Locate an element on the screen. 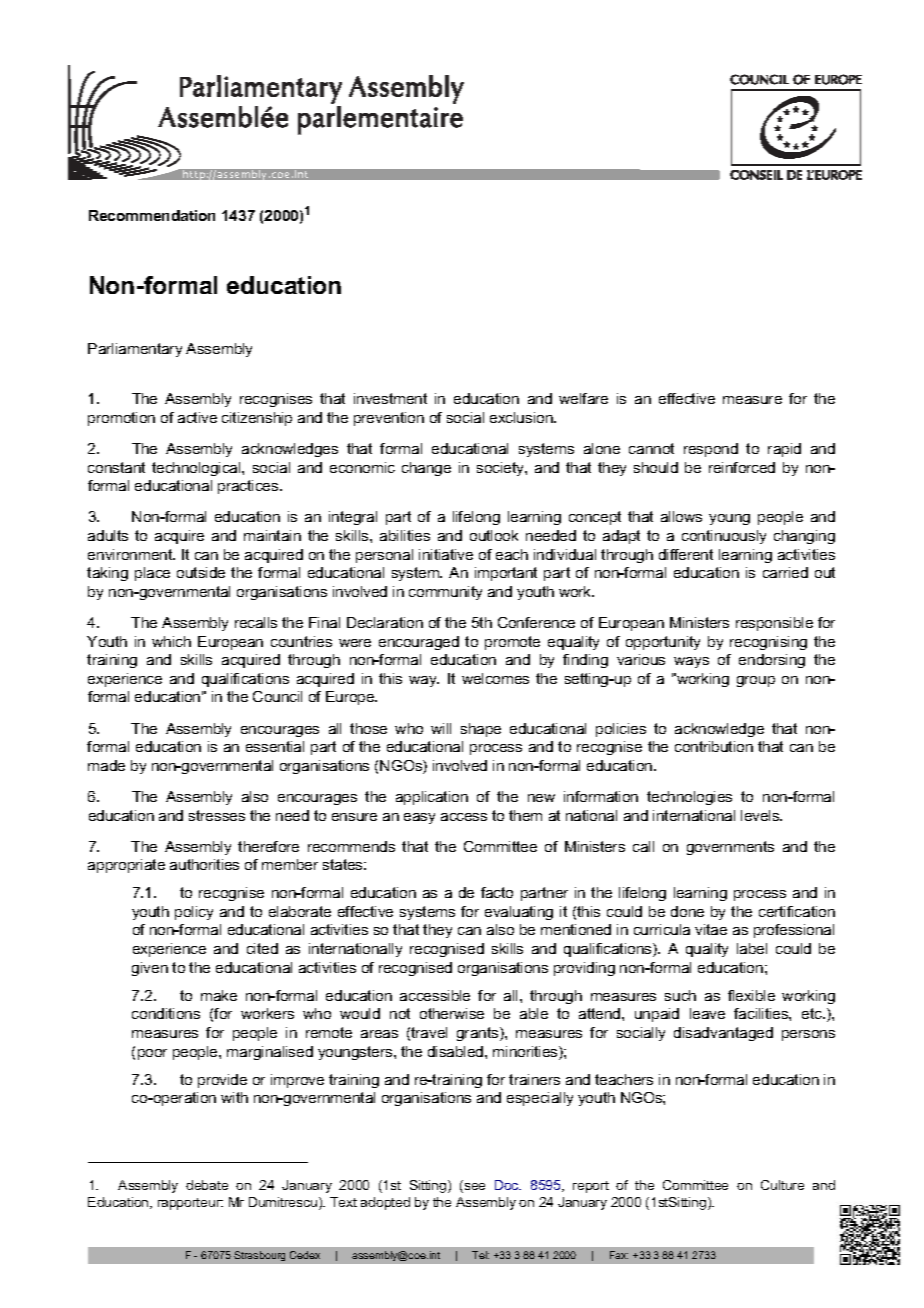 The height and width of the screenshot is (1308, 924). investment is located at coordinates (390, 398).
